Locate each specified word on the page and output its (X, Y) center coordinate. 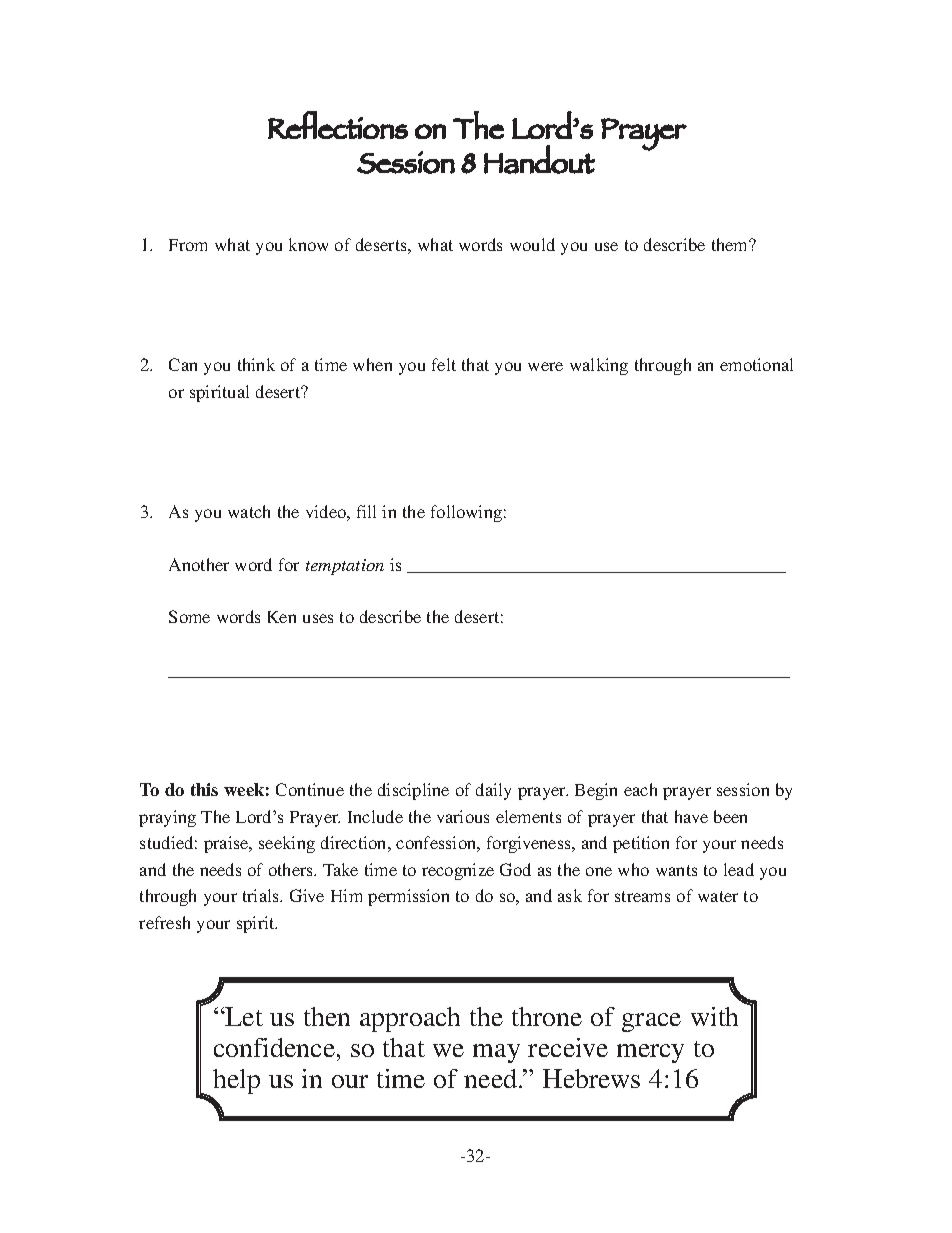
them (731, 244)
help (236, 1081)
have (691, 816)
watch (249, 511)
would (532, 244)
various (463, 816)
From (188, 245)
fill (366, 511)
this (204, 789)
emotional (756, 364)
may (496, 1053)
